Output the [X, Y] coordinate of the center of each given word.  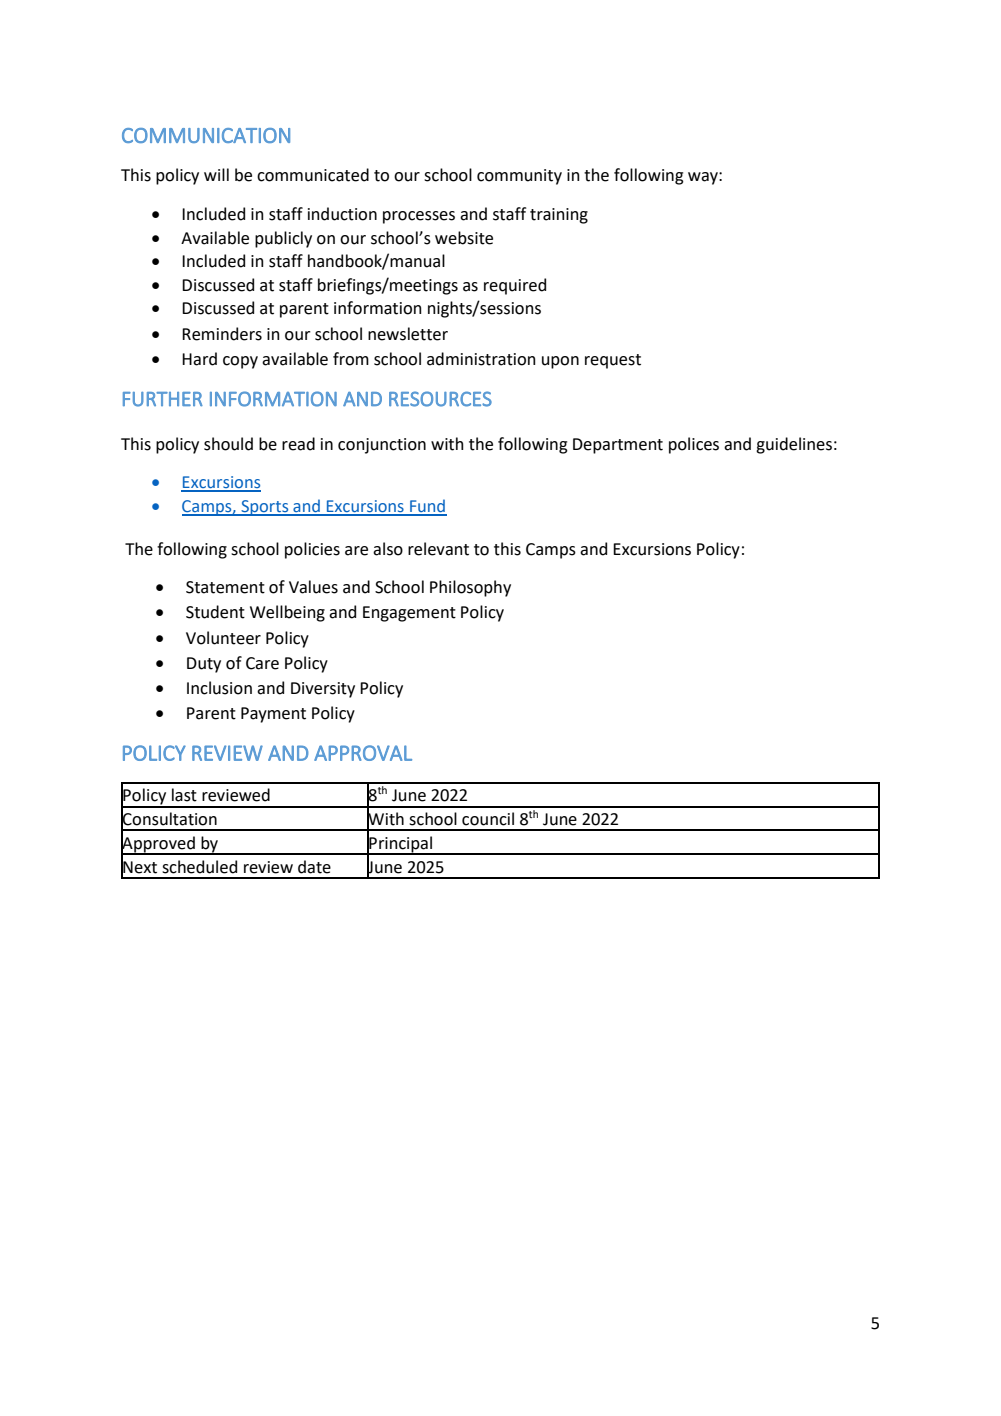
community [519, 177]
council [488, 819]
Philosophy [470, 588]
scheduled [199, 867]
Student [215, 612]
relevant [438, 549]
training [559, 216]
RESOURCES [440, 399]
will [216, 174]
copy [240, 362]
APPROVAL [363, 753]
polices [694, 445]
